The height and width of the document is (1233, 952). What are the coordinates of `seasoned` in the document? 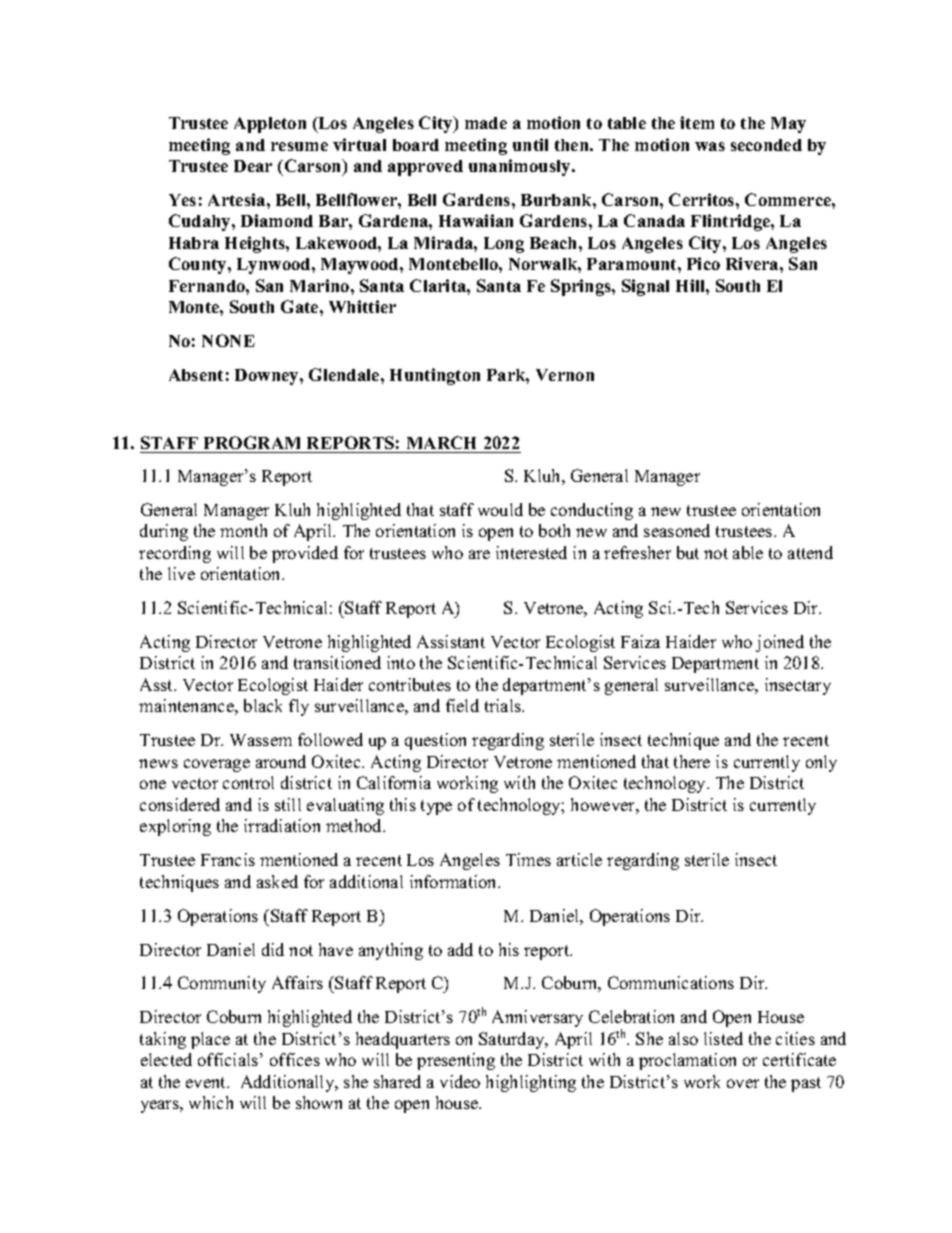 It's located at (677, 530).
